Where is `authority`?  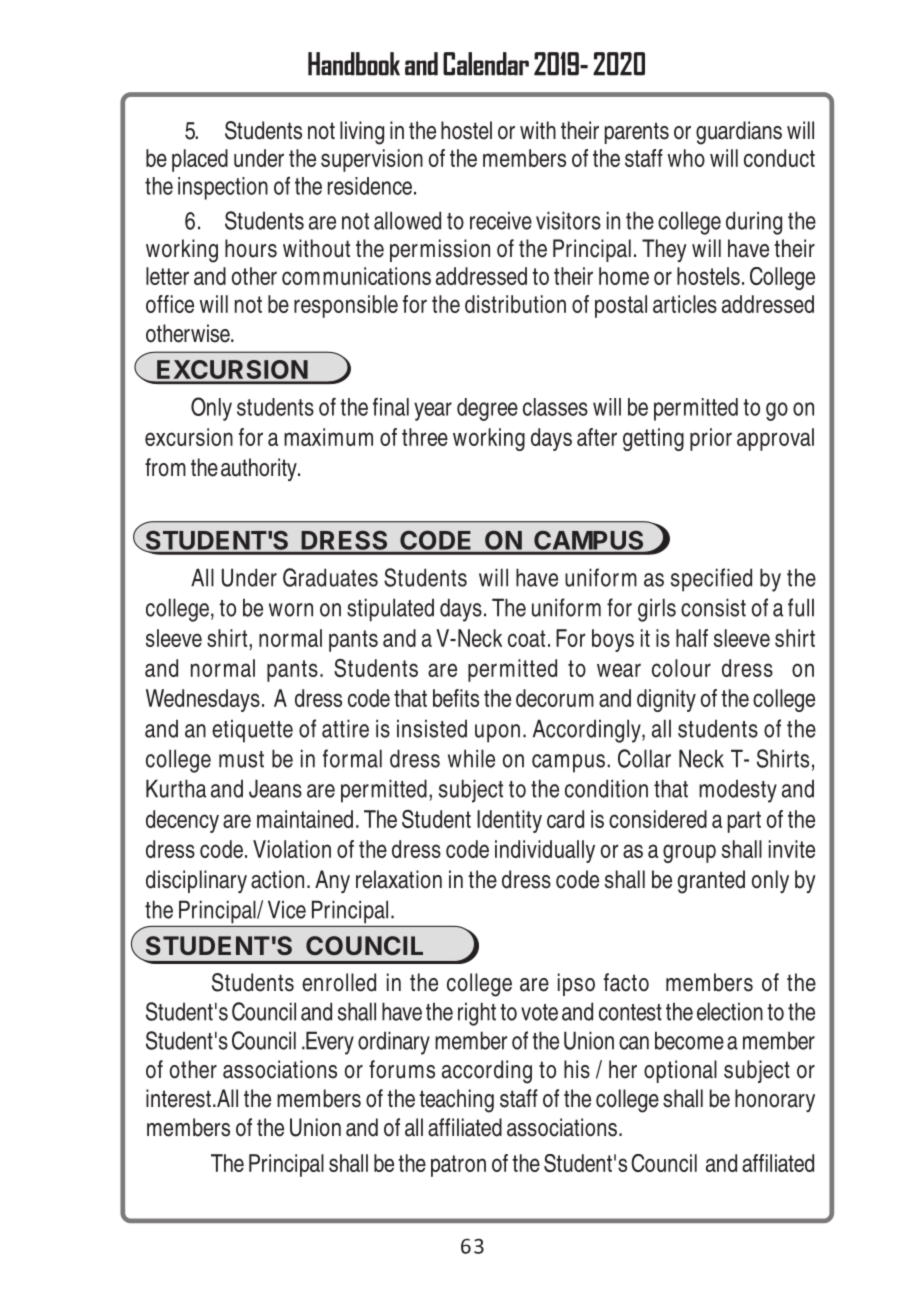
authority is located at coordinates (260, 469).
